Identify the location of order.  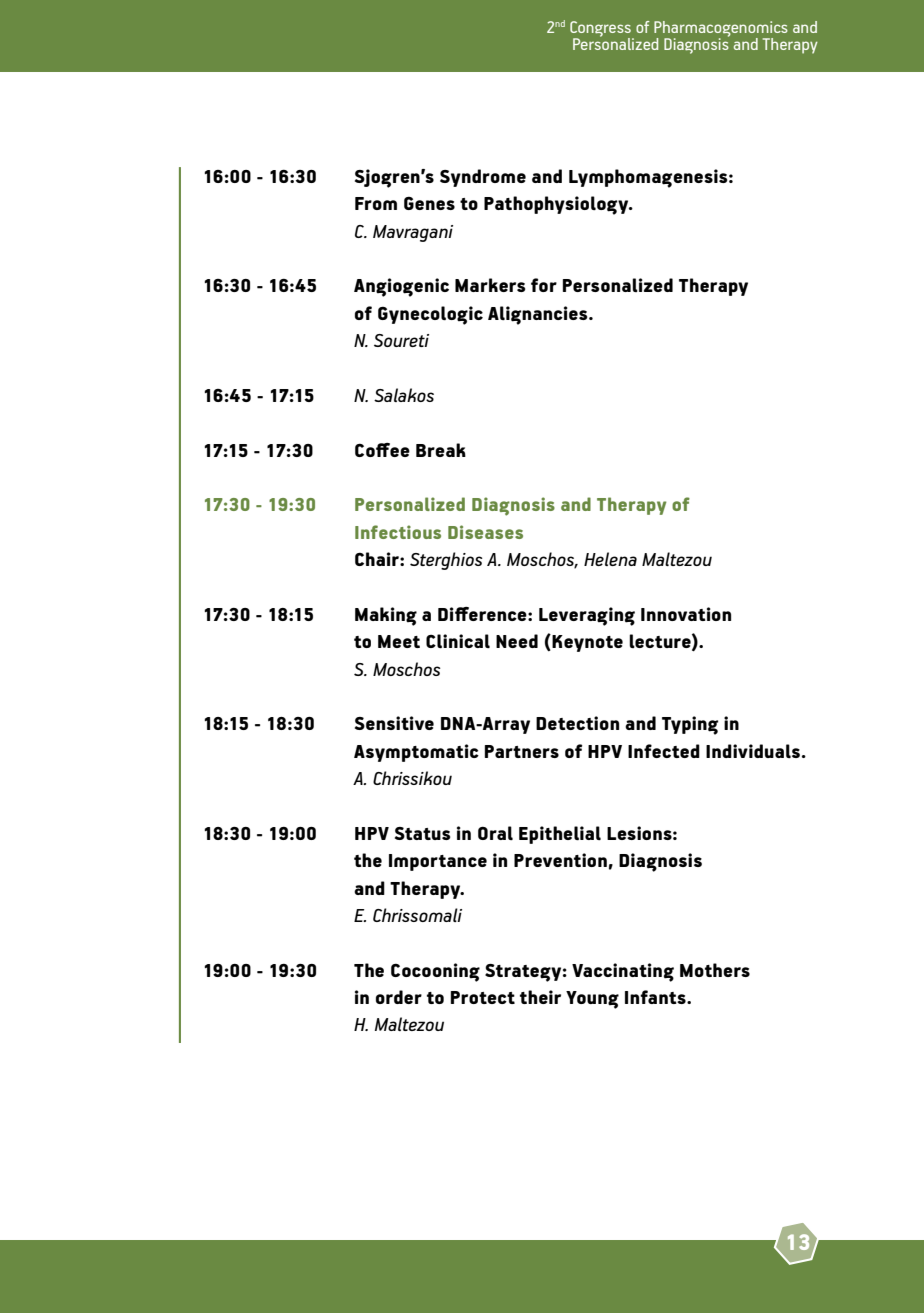
(399, 997).
